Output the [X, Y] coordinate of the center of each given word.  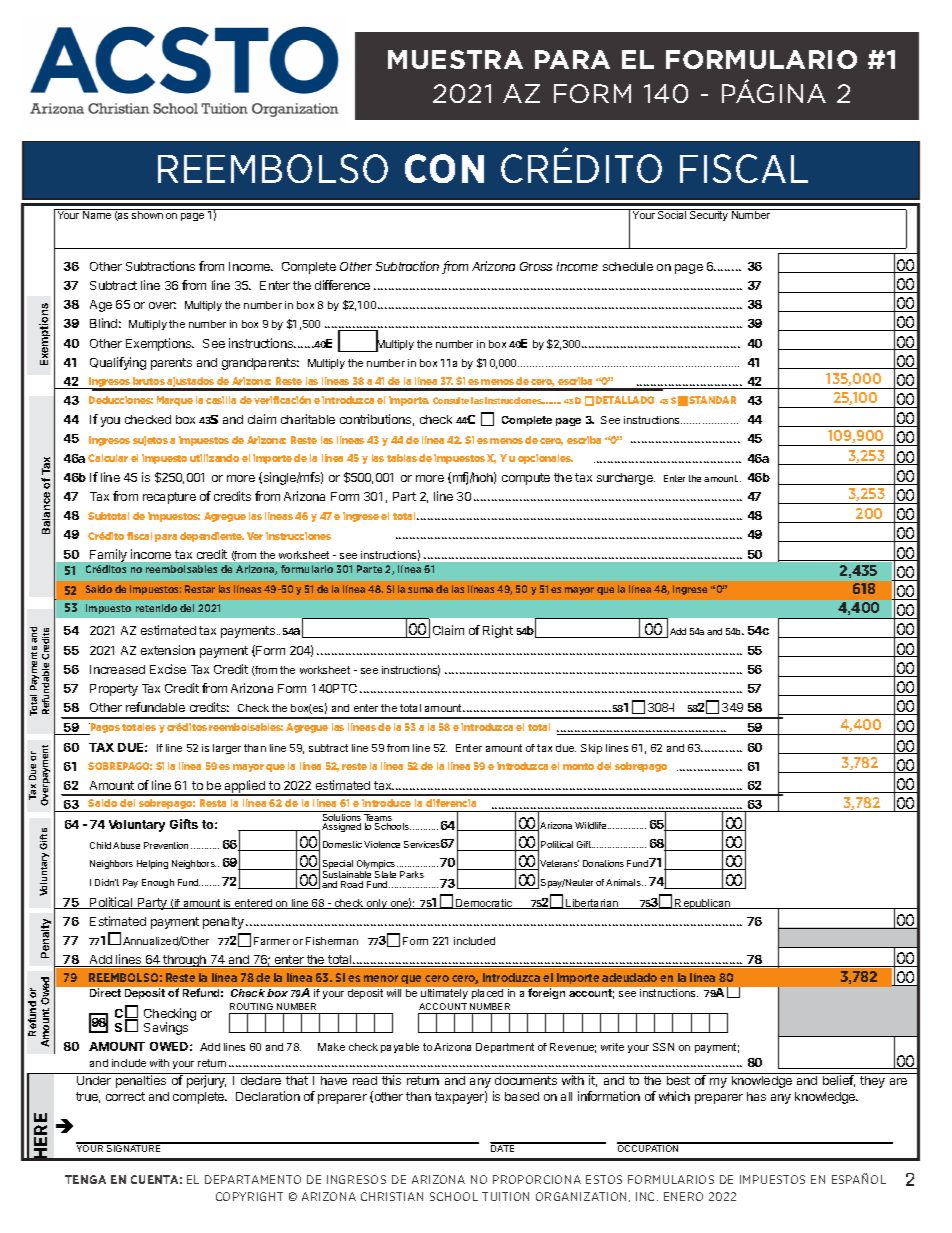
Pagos [104, 729]
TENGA [85, 1179]
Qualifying [118, 363]
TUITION [505, 1196]
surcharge [626, 479]
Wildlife [592, 825]
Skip [591, 749]
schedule [628, 266]
